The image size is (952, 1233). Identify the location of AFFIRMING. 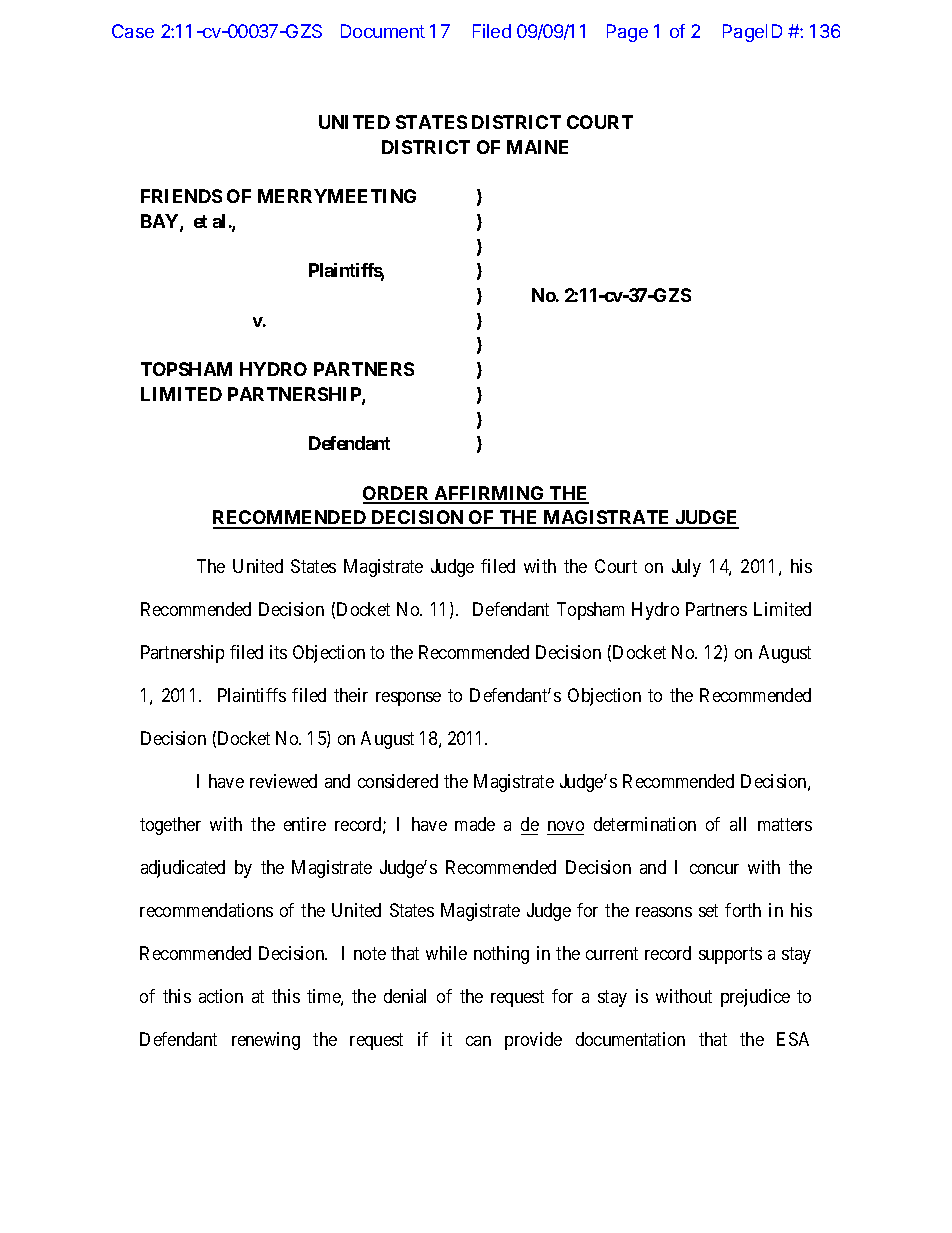
(490, 494).
